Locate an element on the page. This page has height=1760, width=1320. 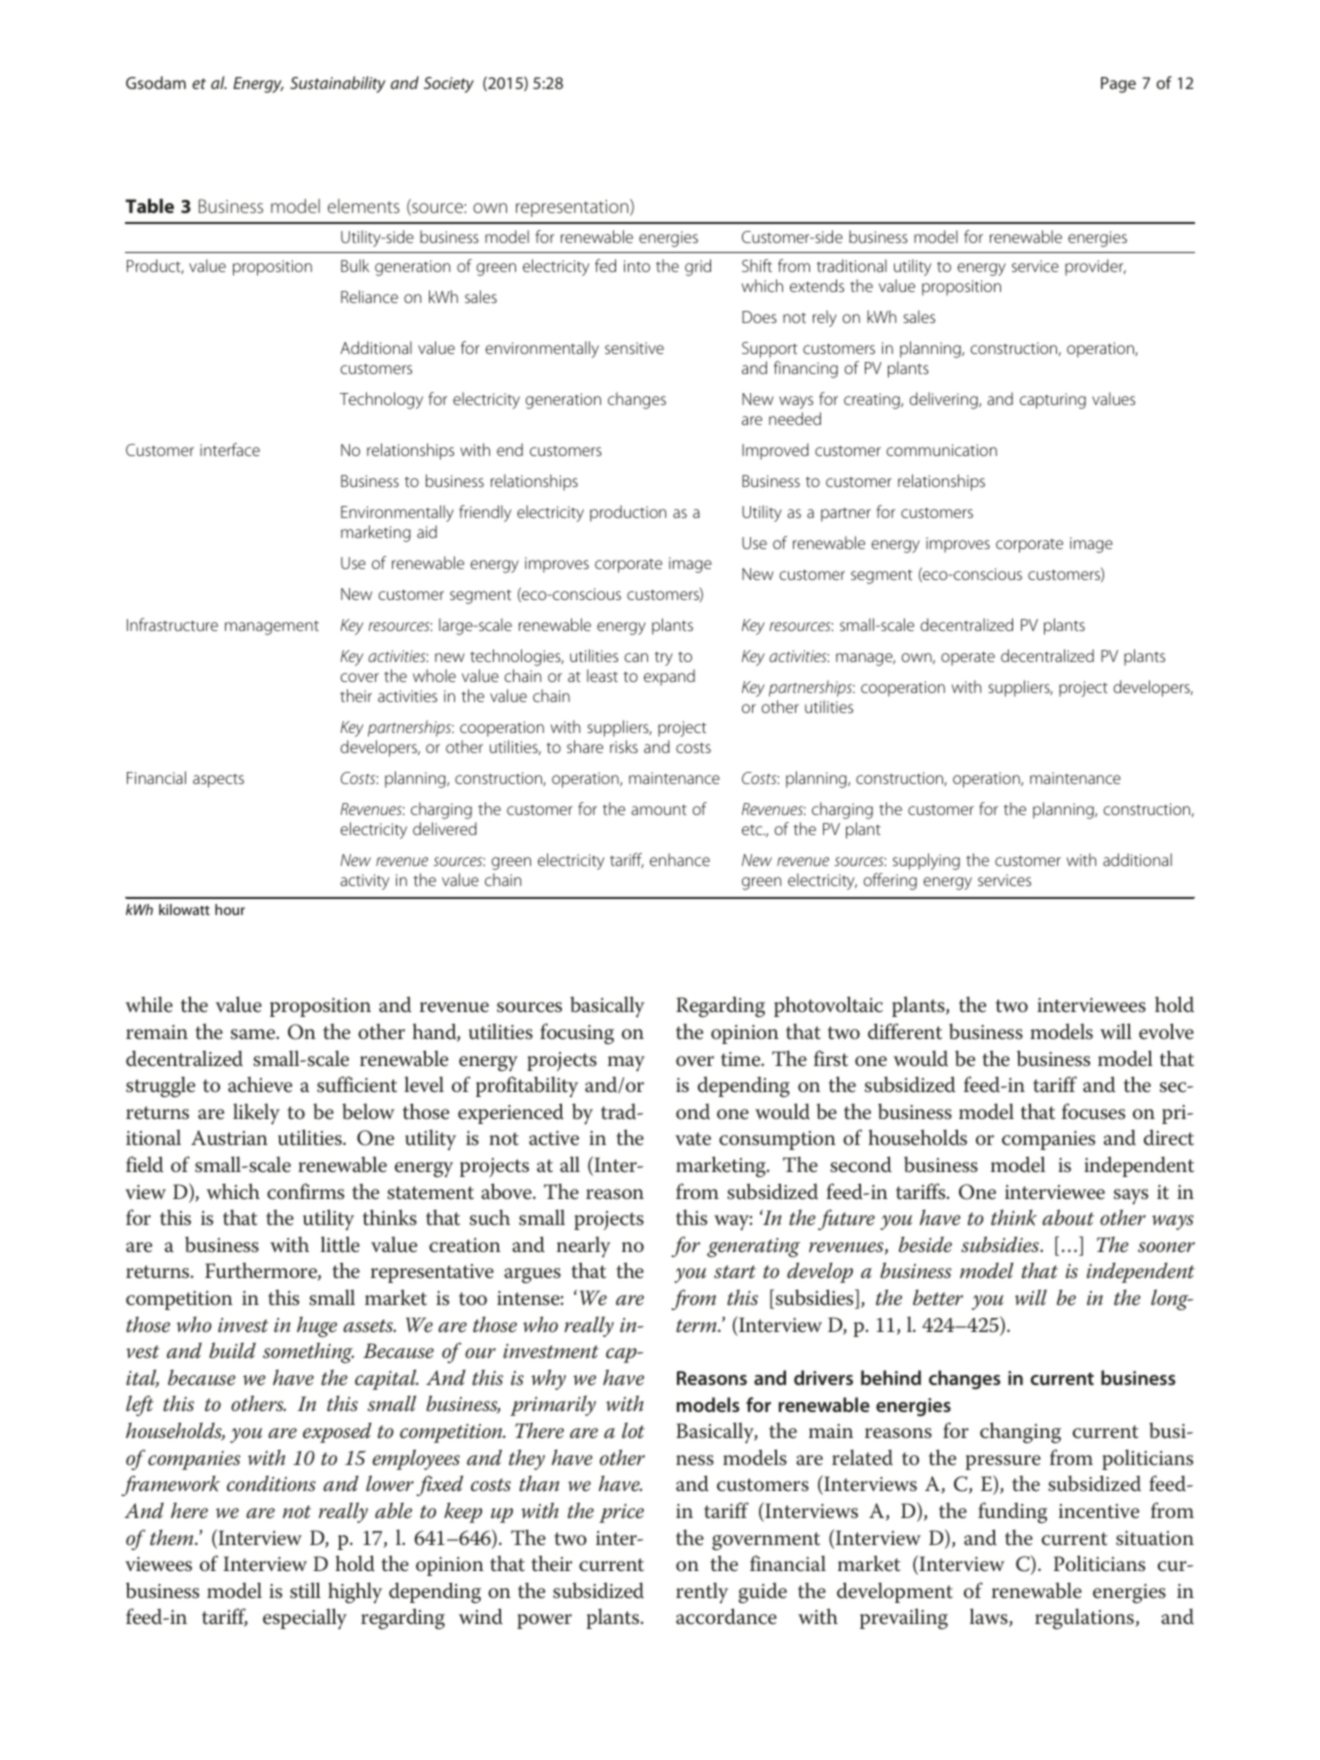
focuses is located at coordinates (1093, 1111).
